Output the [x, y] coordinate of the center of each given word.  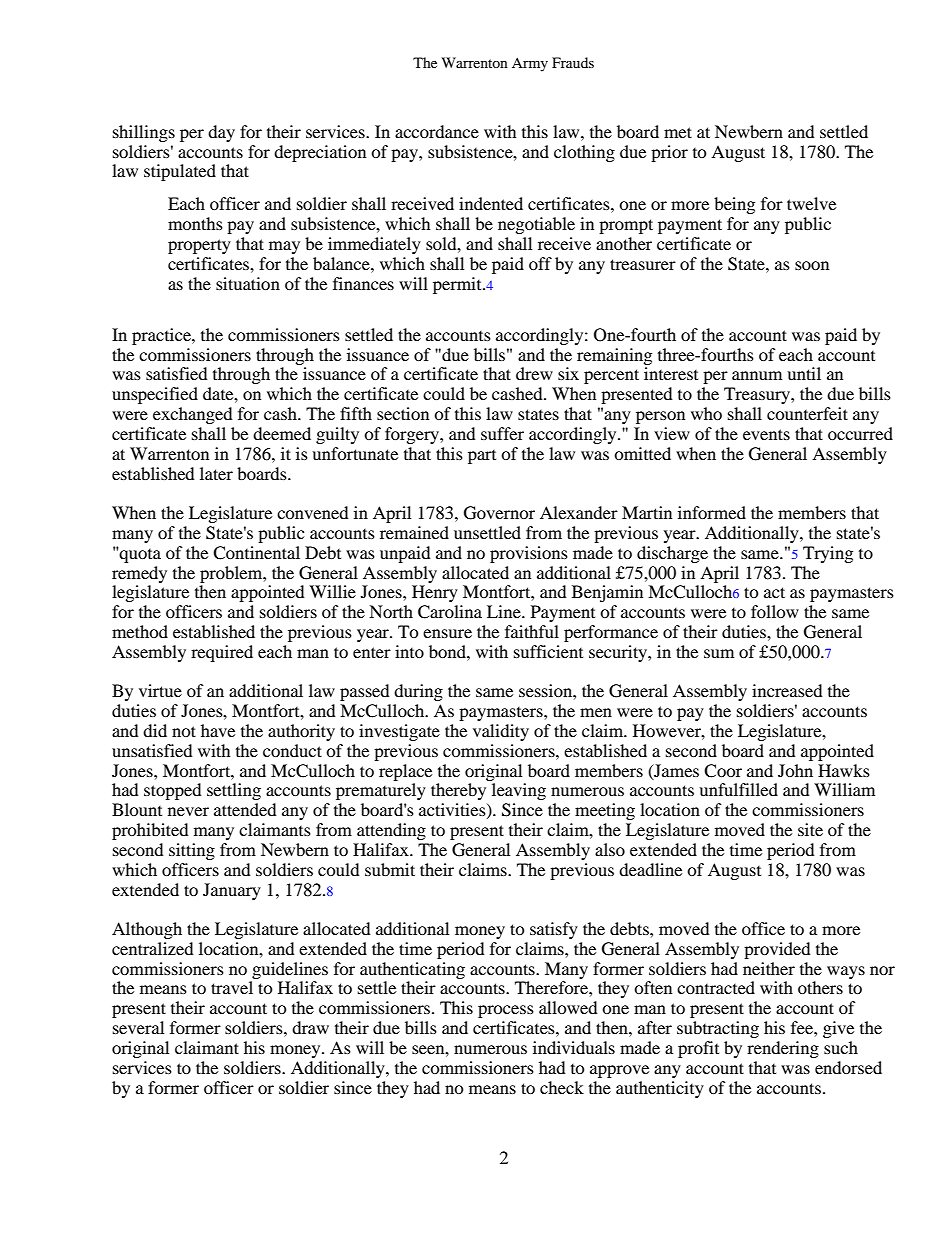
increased [787, 690]
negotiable [536, 225]
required [222, 653]
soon [812, 265]
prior [669, 153]
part [482, 457]
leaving [519, 791]
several [138, 1027]
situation [248, 283]
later [216, 473]
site [810, 829]
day [221, 133]
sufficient [548, 651]
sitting [192, 851]
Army [530, 64]
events [766, 434]
